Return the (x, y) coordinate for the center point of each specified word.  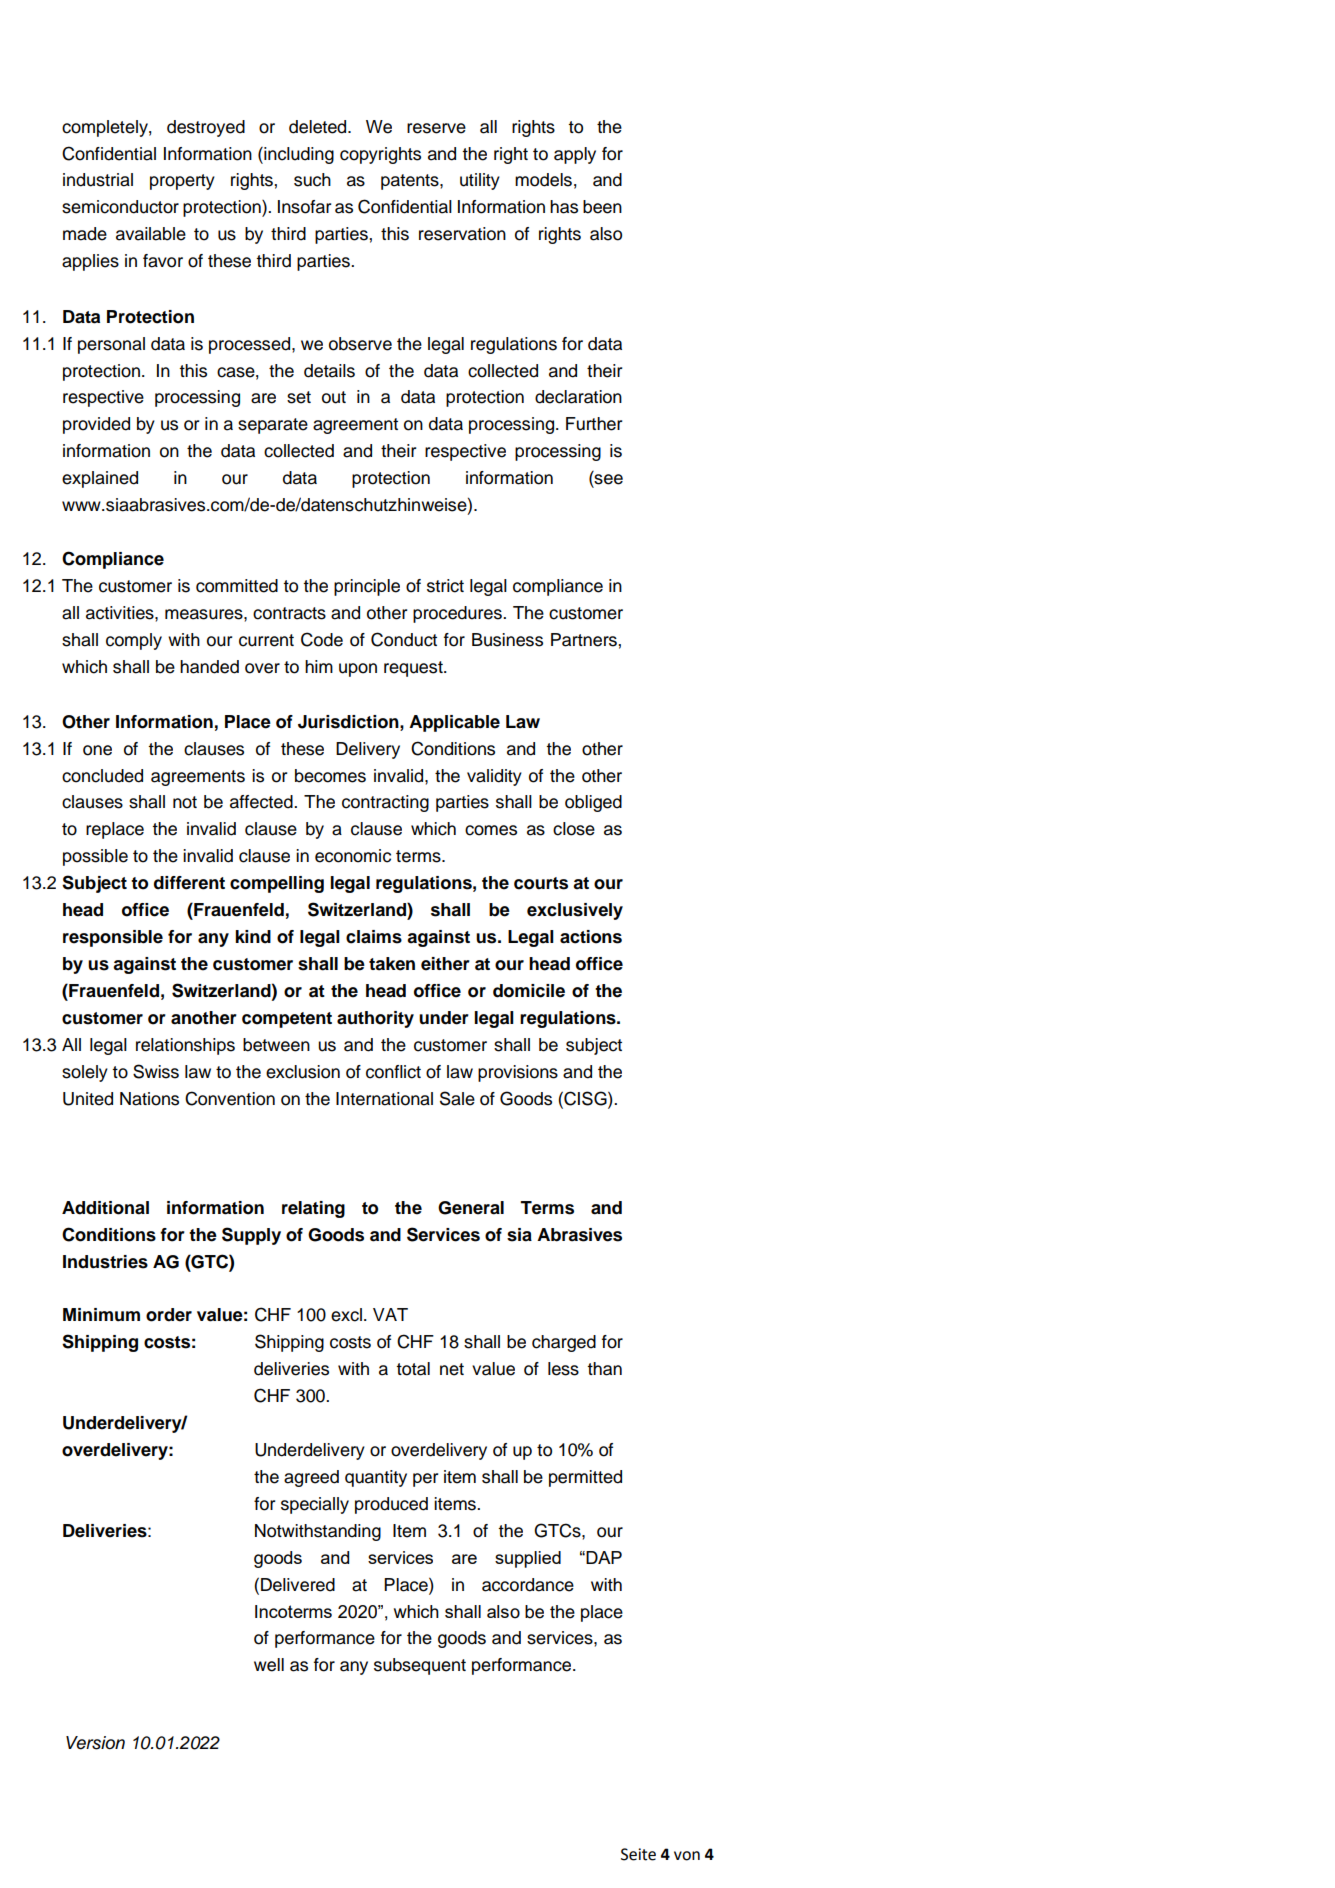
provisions (518, 1073)
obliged (593, 803)
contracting (385, 803)
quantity (376, 1478)
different (189, 883)
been (602, 207)
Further (594, 424)
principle (367, 587)
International (384, 1099)
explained (100, 479)
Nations (149, 1099)
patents (411, 182)
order (169, 1315)
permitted (585, 1478)
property (182, 182)
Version (95, 1743)
